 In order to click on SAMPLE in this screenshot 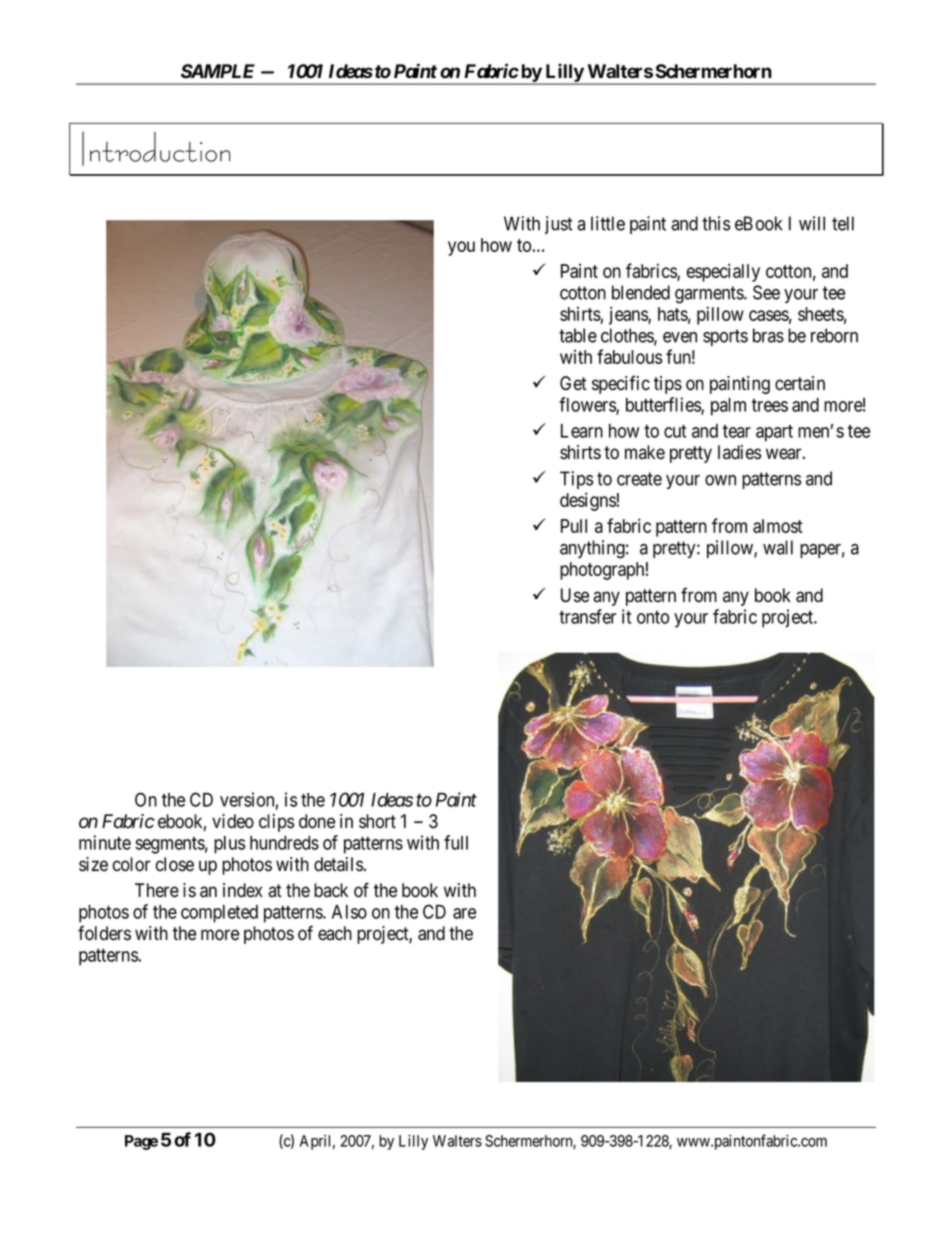, I will do `click(218, 71)`.
